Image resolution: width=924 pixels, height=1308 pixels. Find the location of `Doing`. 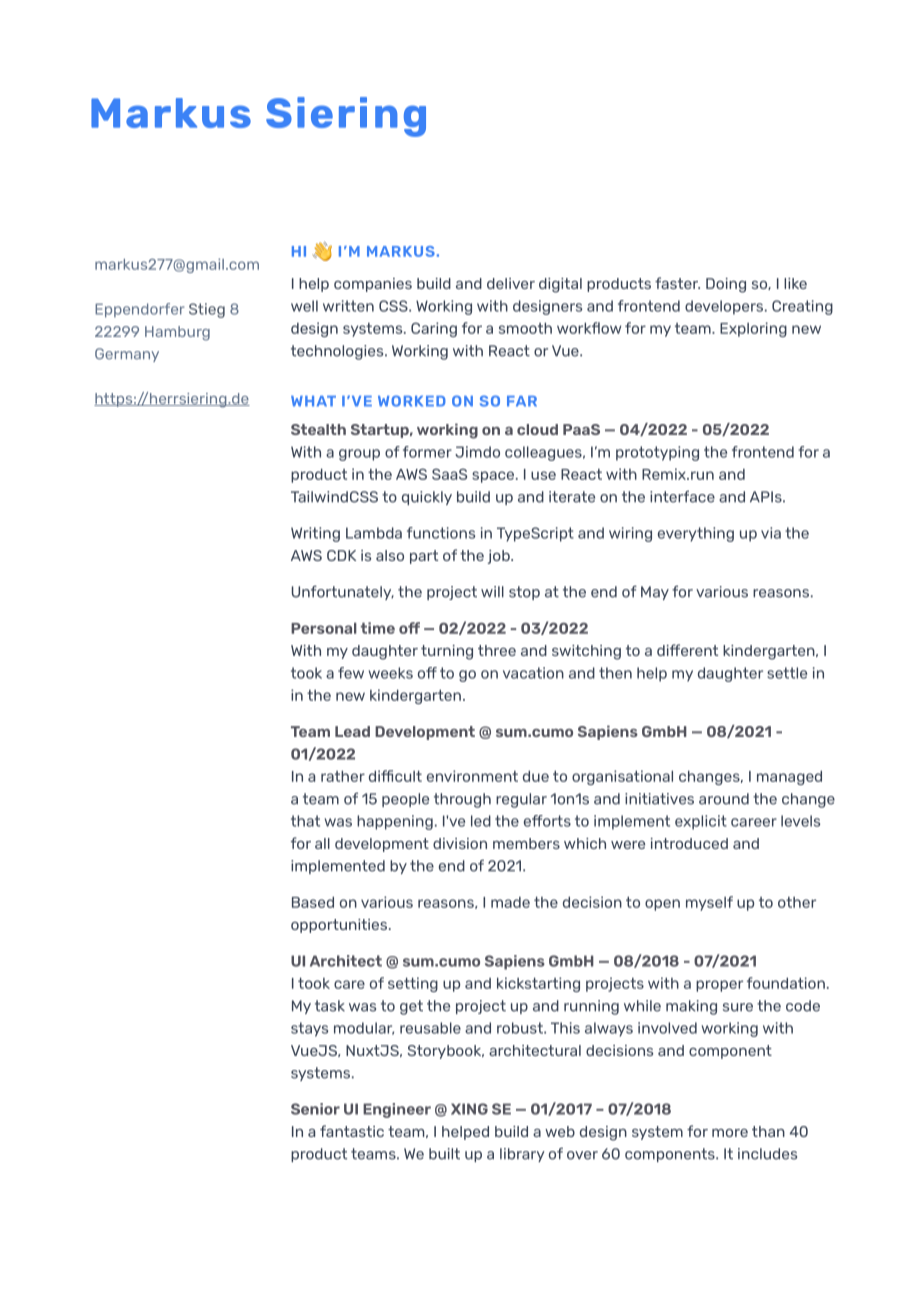

Doing is located at coordinates (726, 285).
